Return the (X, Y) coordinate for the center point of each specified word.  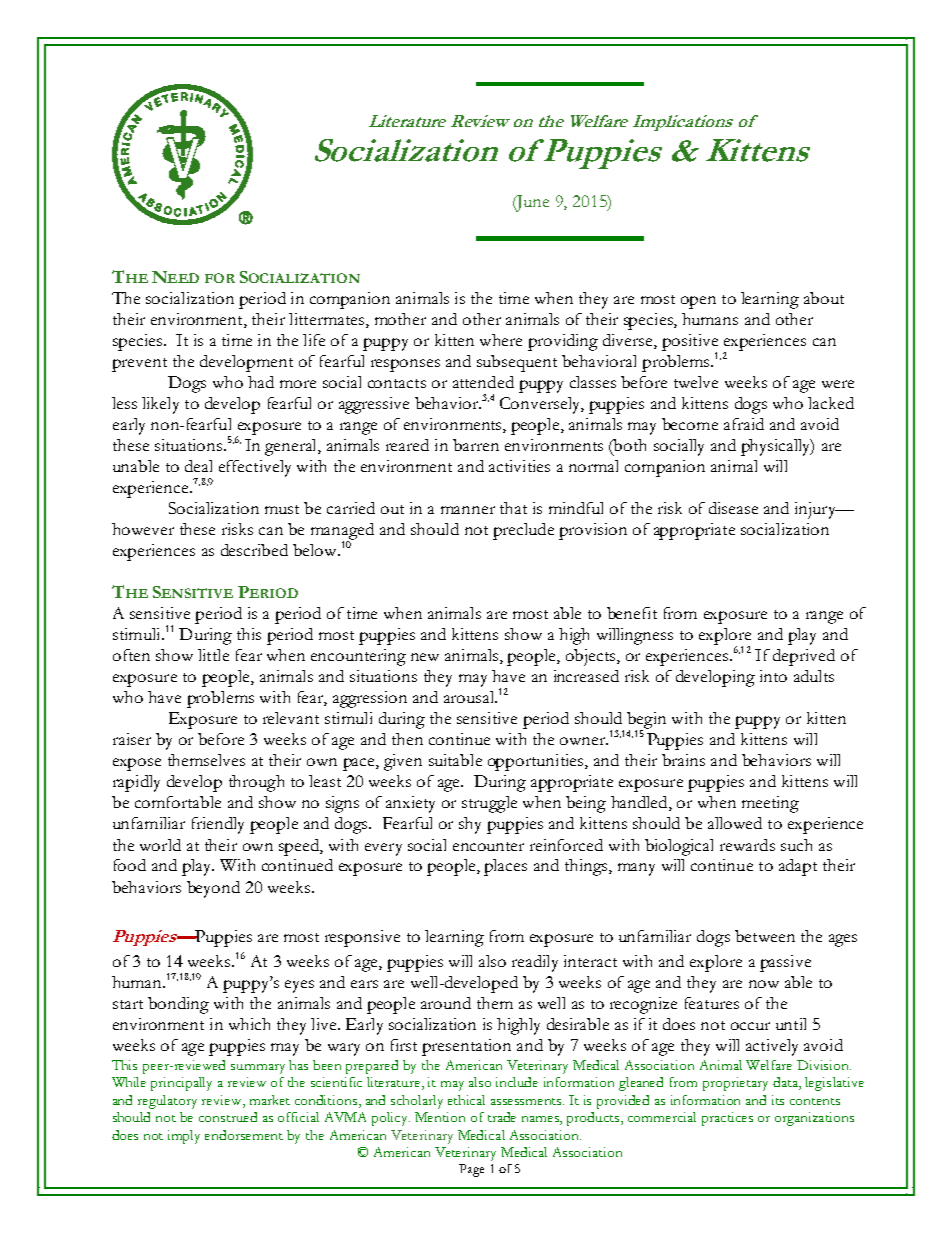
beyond (213, 889)
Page (471, 1170)
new (425, 657)
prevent (139, 365)
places (505, 867)
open (698, 302)
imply (184, 1137)
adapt (798, 867)
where (501, 340)
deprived (804, 657)
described (254, 550)
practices (727, 1119)
